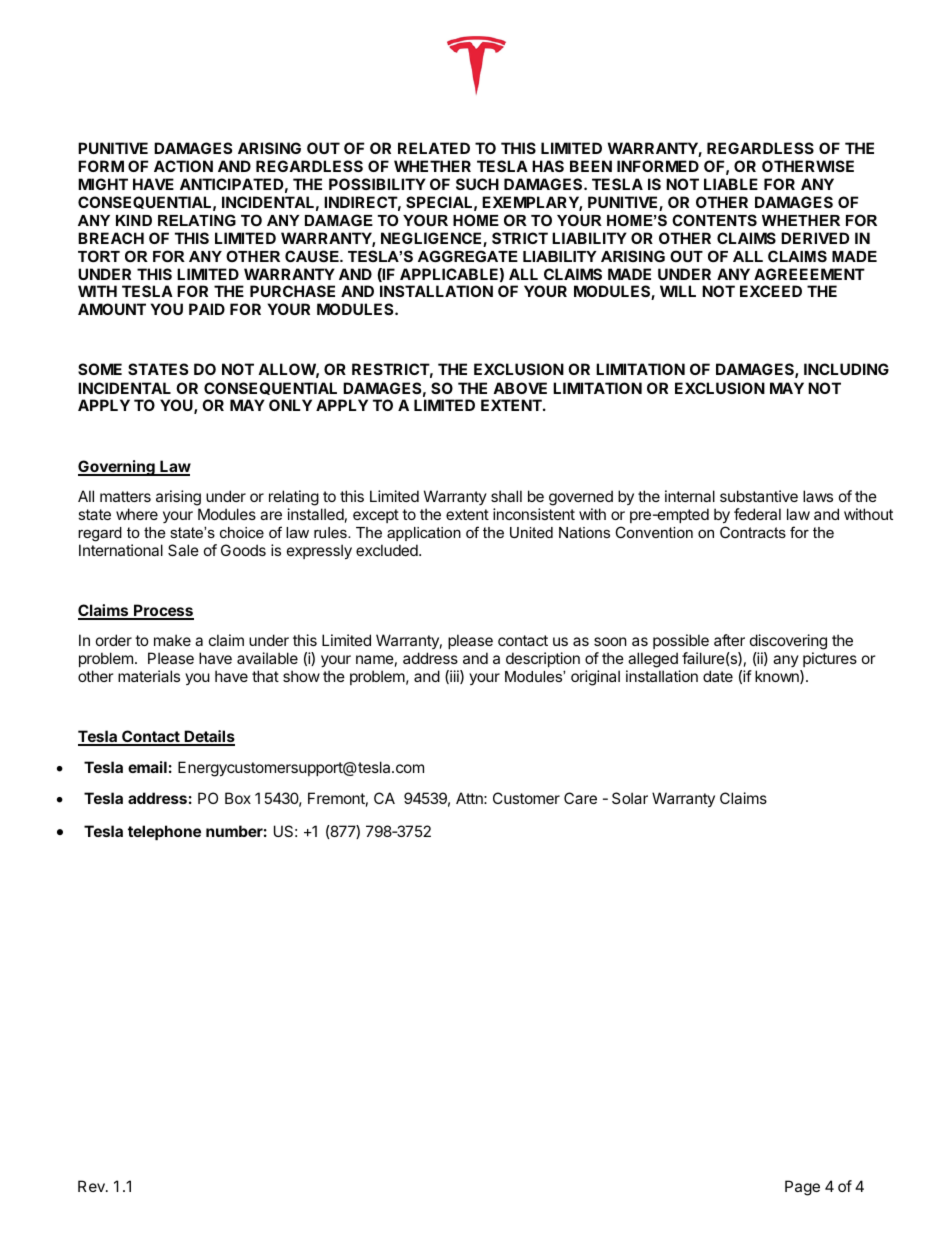  I want to click on Page, so click(802, 1188).
